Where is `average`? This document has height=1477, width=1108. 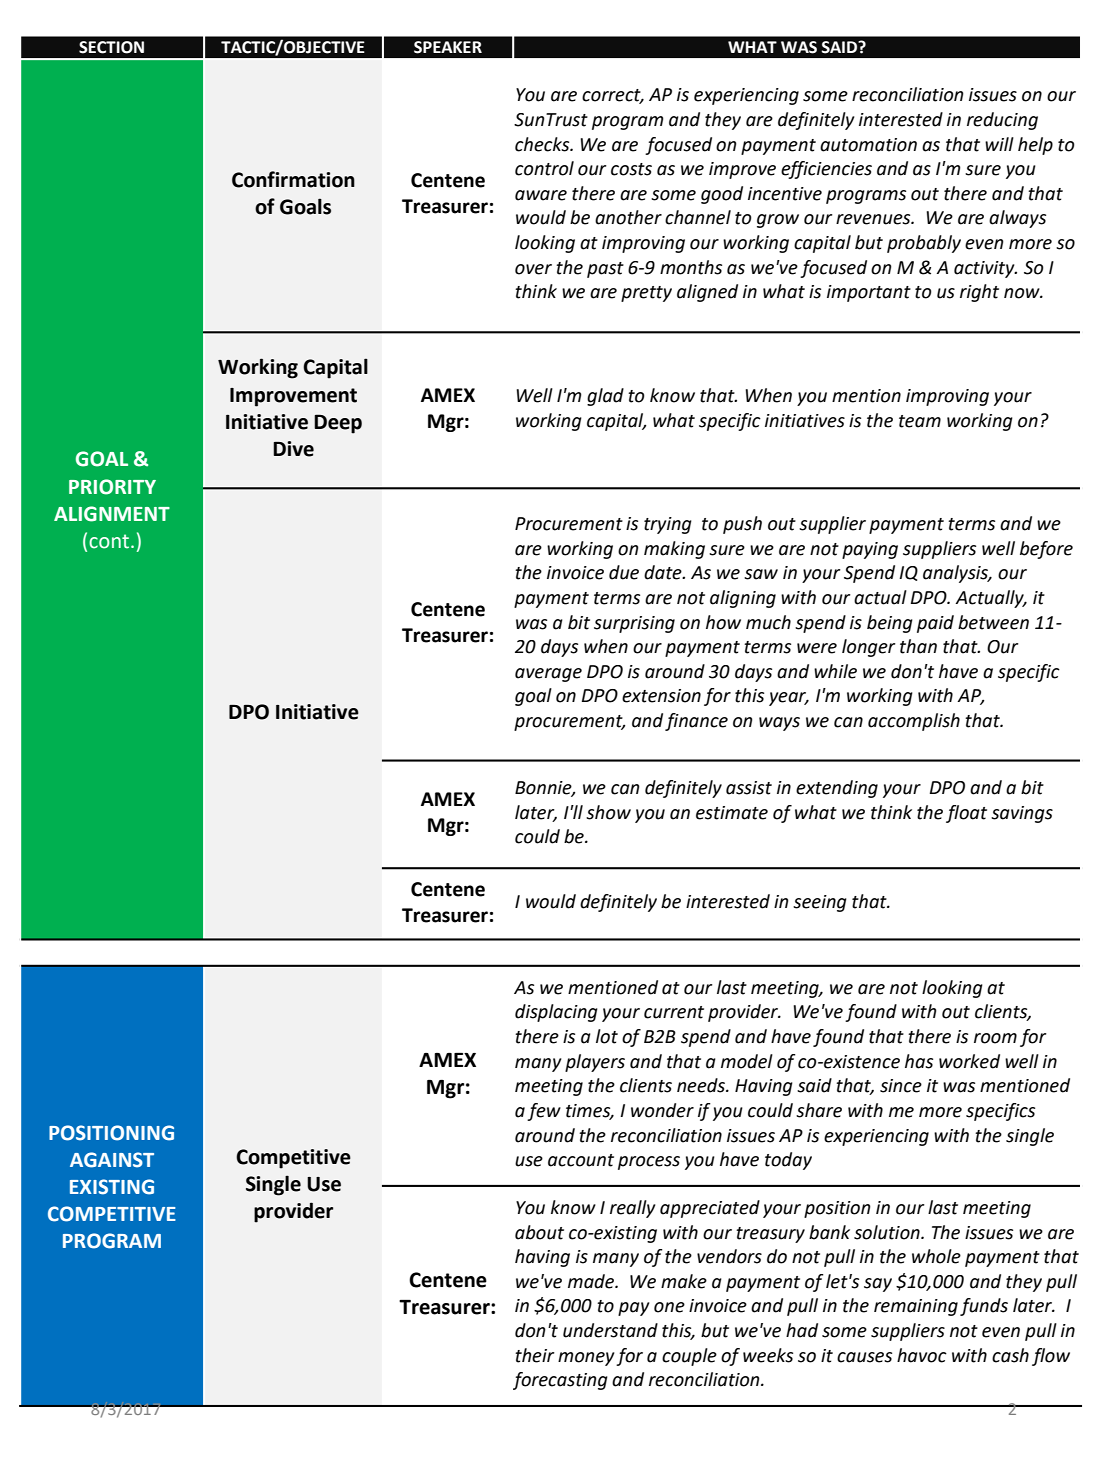
average is located at coordinates (548, 675).
